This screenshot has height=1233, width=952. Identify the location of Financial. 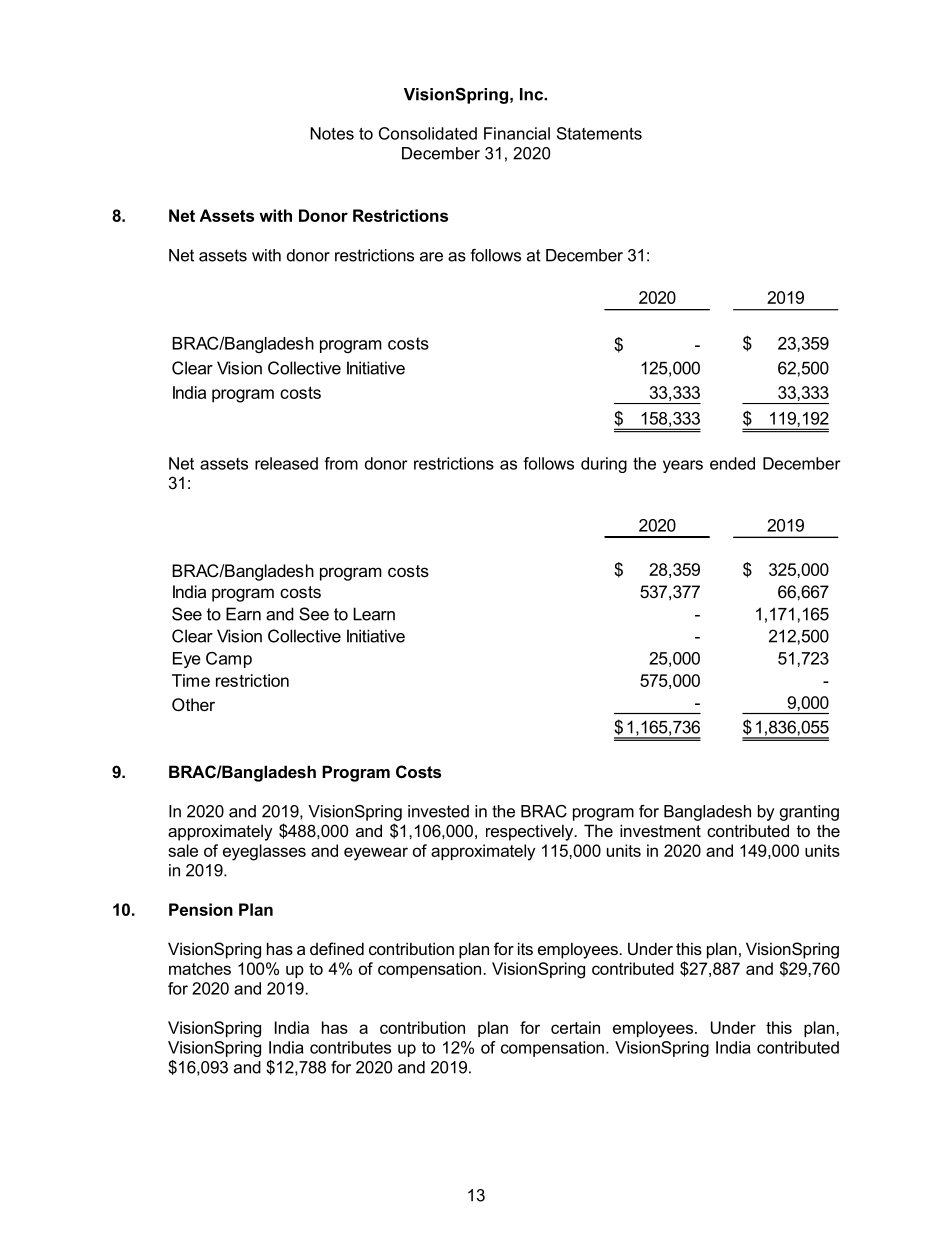
(517, 133).
